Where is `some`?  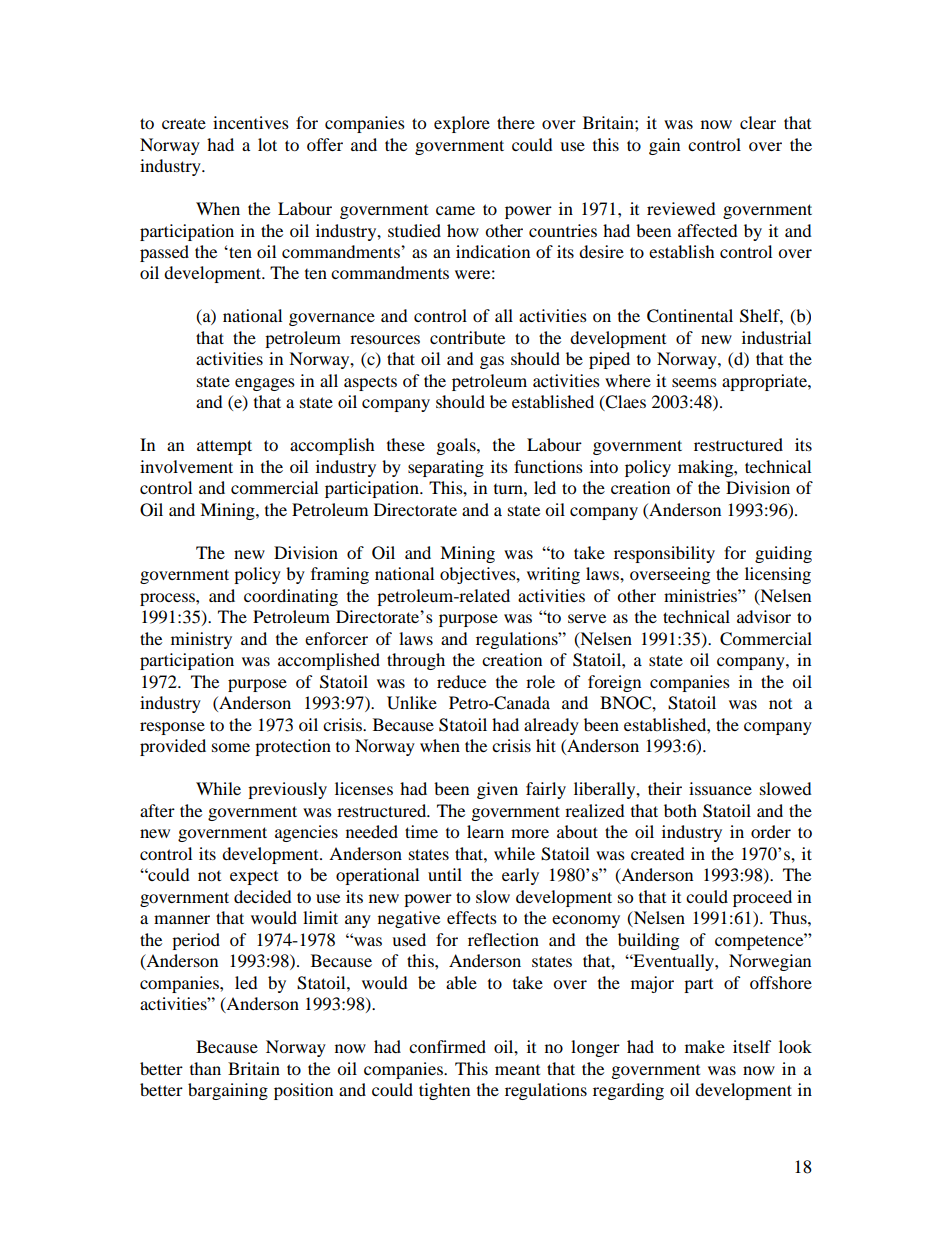
some is located at coordinates (231, 747).
